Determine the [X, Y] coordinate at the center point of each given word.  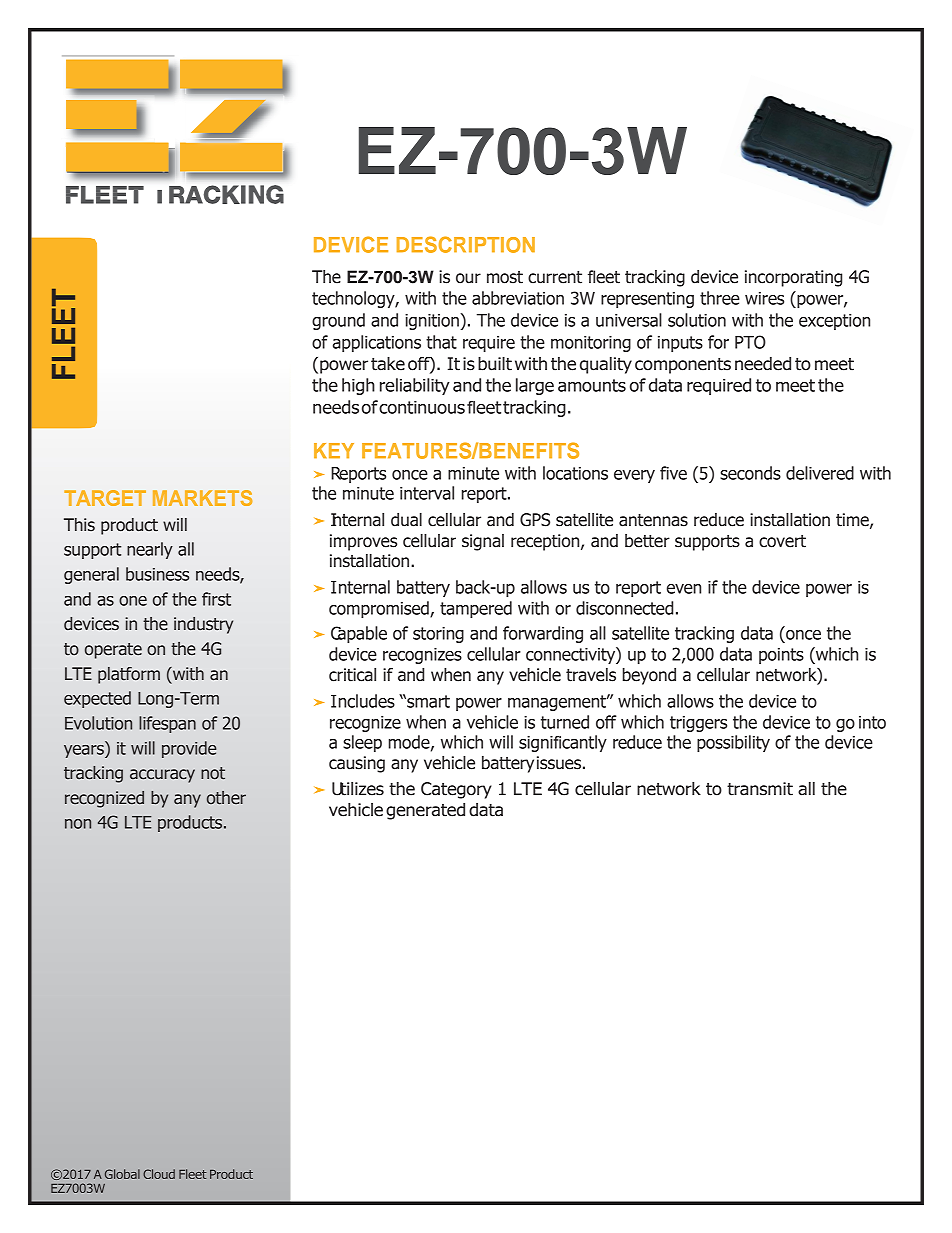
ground [338, 321]
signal [483, 542]
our [468, 278]
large [535, 386]
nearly [150, 550]
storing [438, 635]
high [358, 386]
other [226, 798]
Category [456, 790]
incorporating [793, 278]
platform [129, 675]
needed [763, 364]
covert [782, 541]
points [781, 656]
